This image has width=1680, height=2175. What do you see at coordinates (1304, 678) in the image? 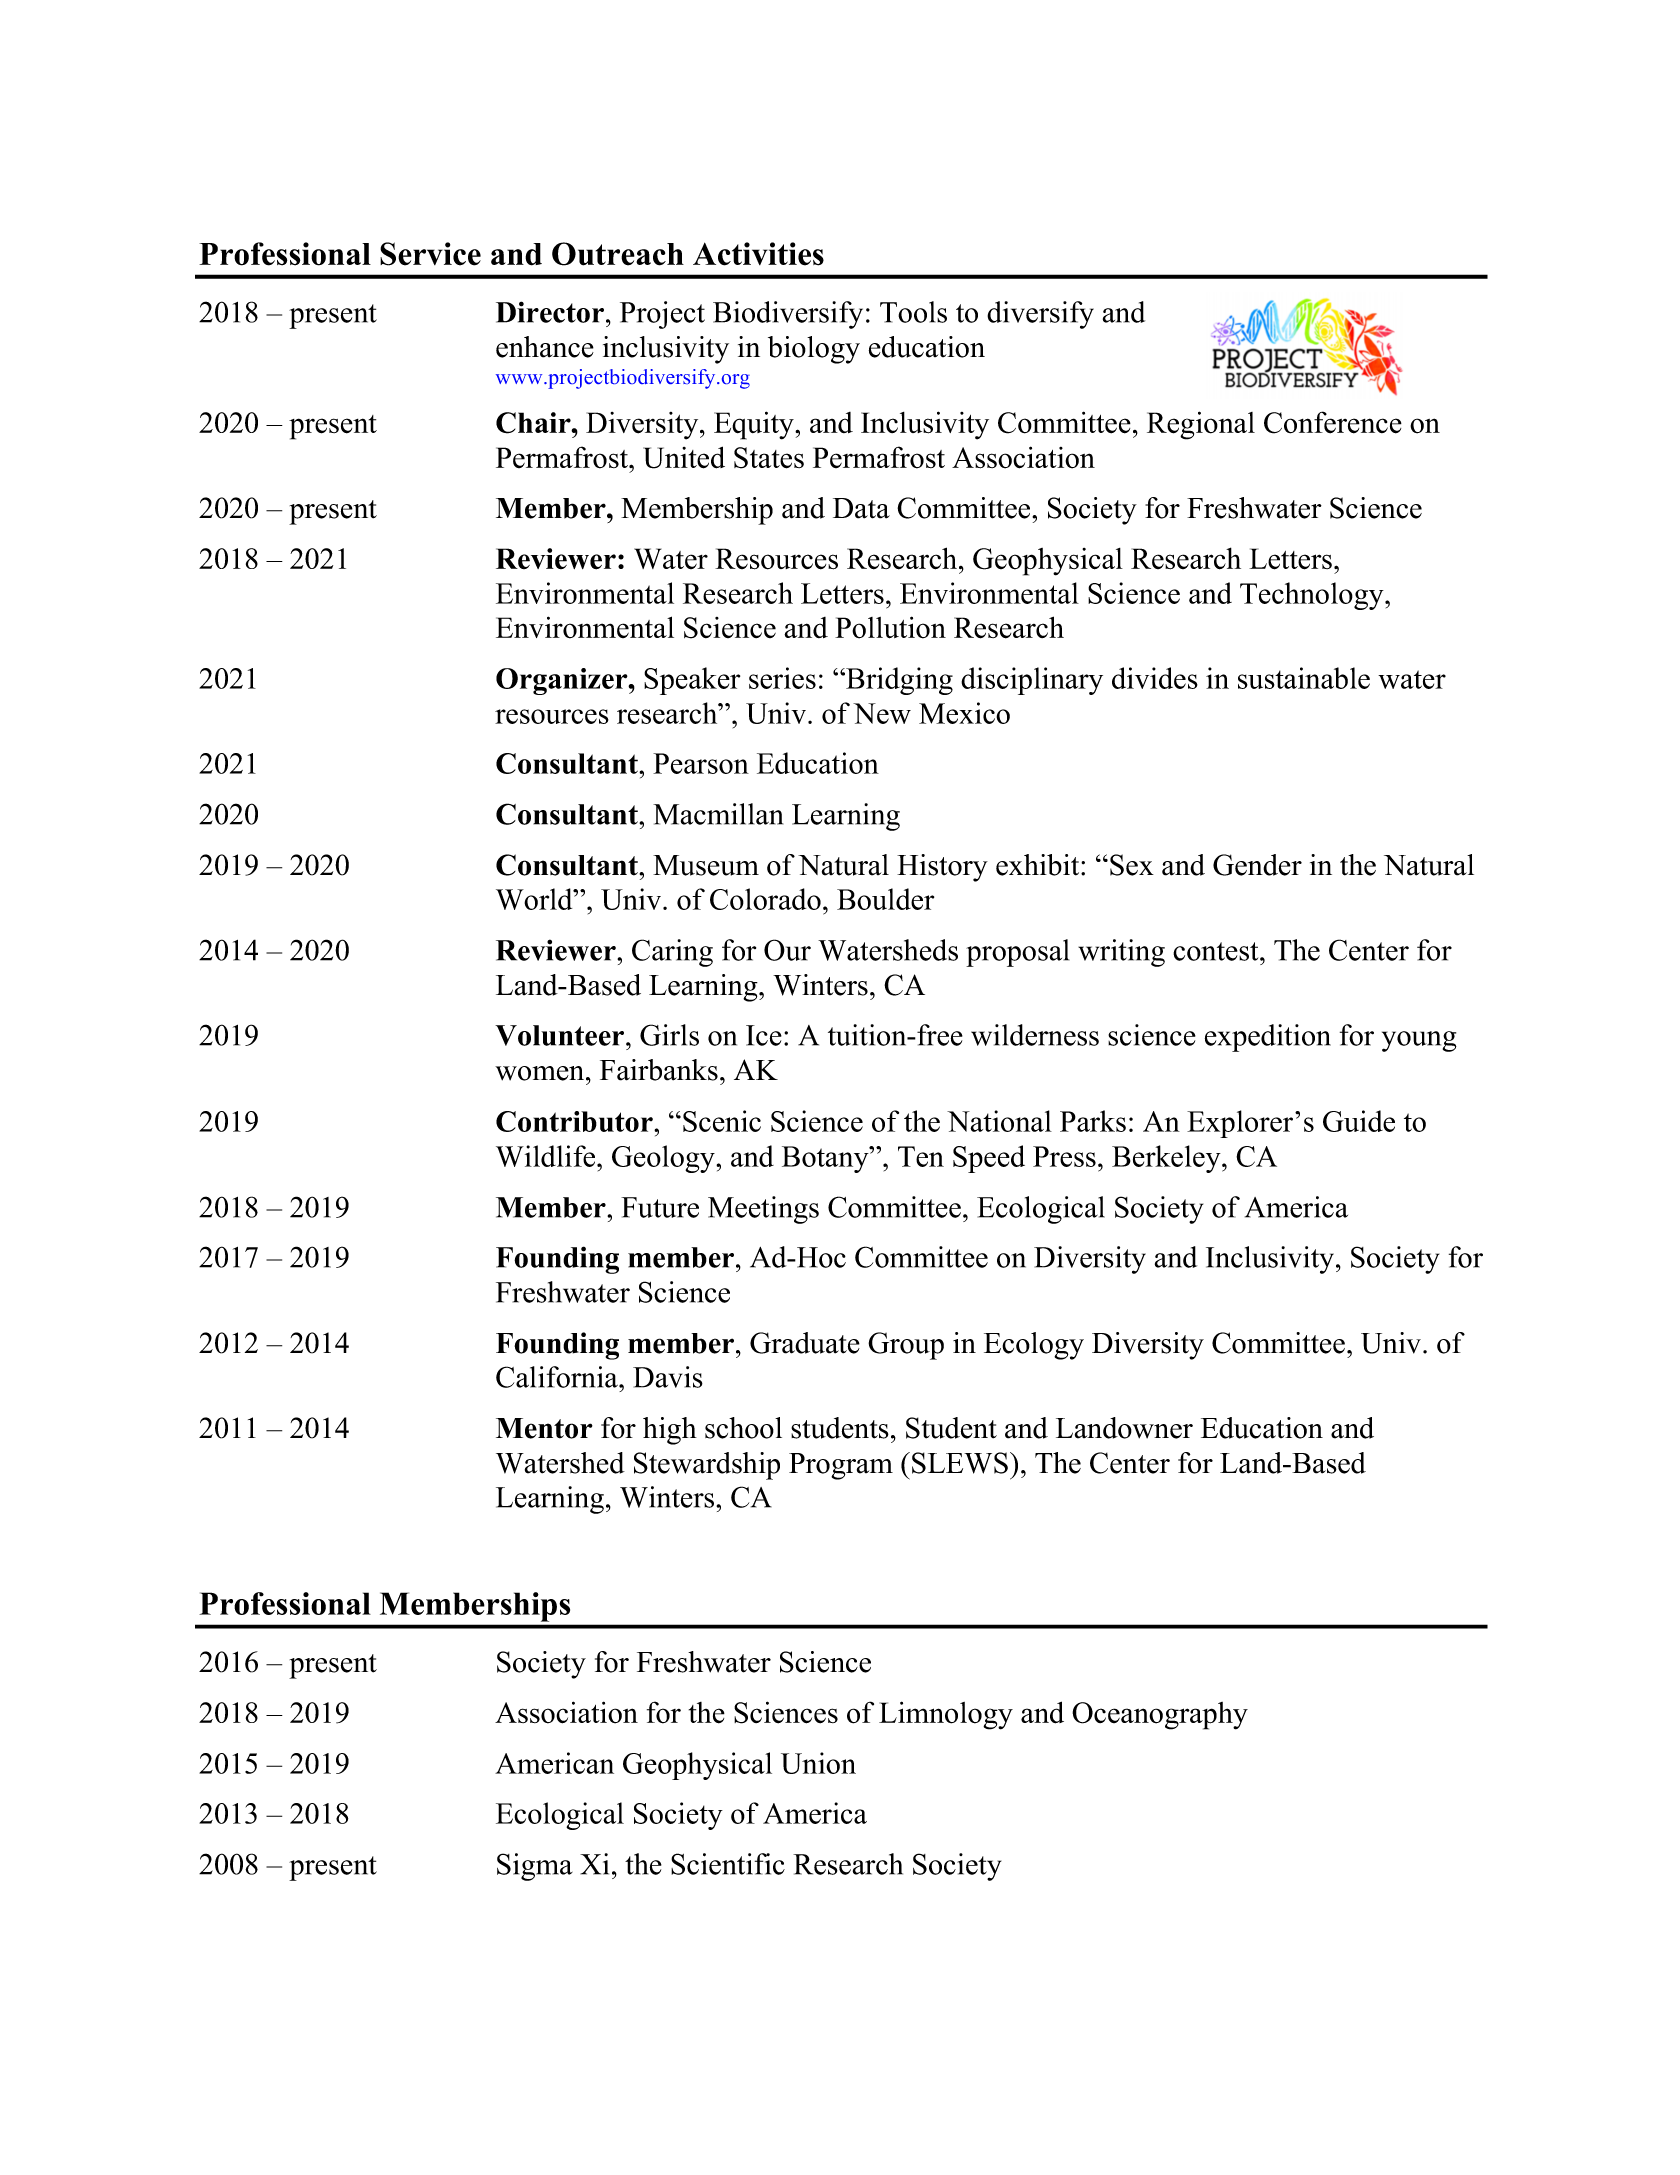
I see `sustainable` at bounding box center [1304, 678].
